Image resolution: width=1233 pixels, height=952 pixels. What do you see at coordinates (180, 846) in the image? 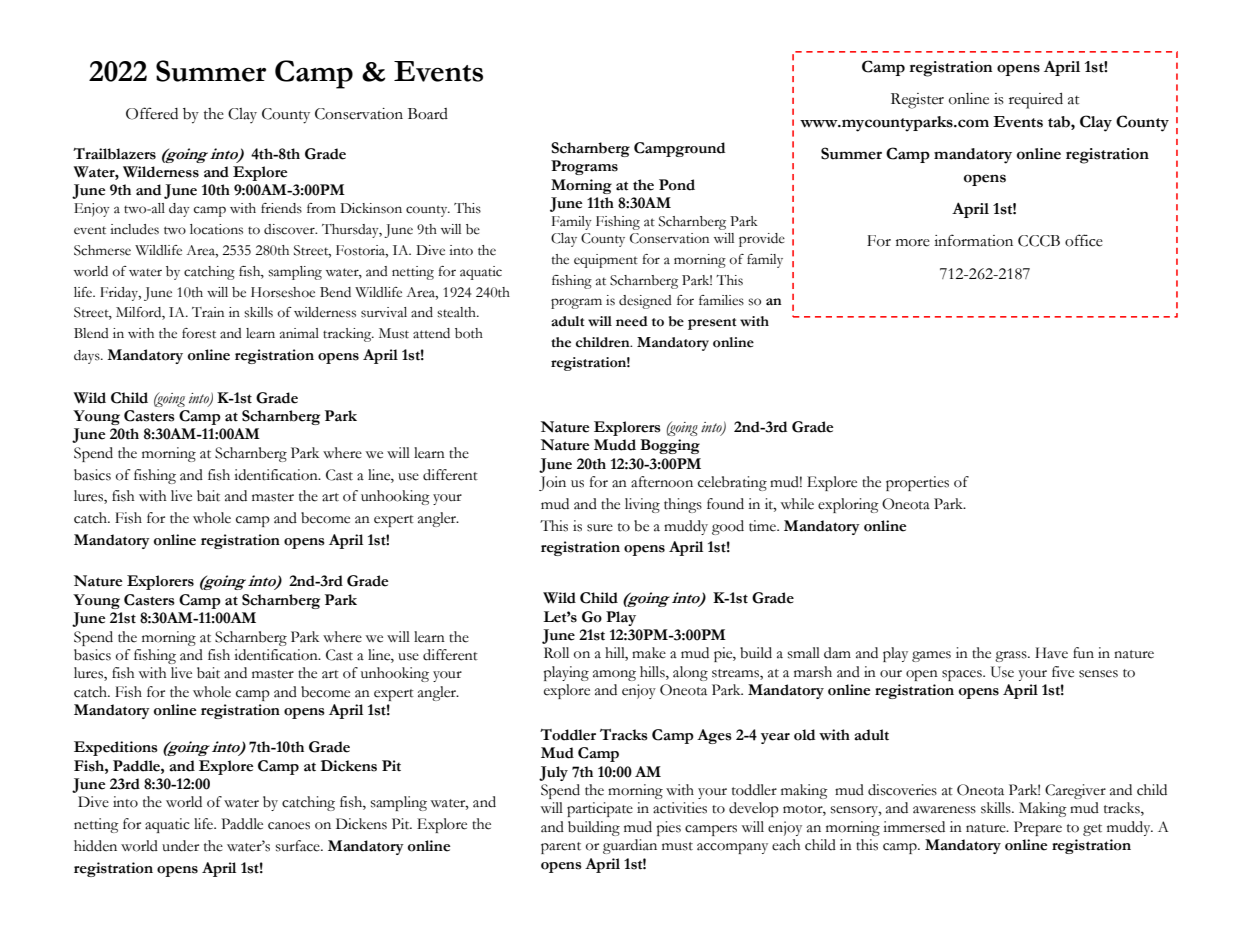
I see `under` at bounding box center [180, 846].
